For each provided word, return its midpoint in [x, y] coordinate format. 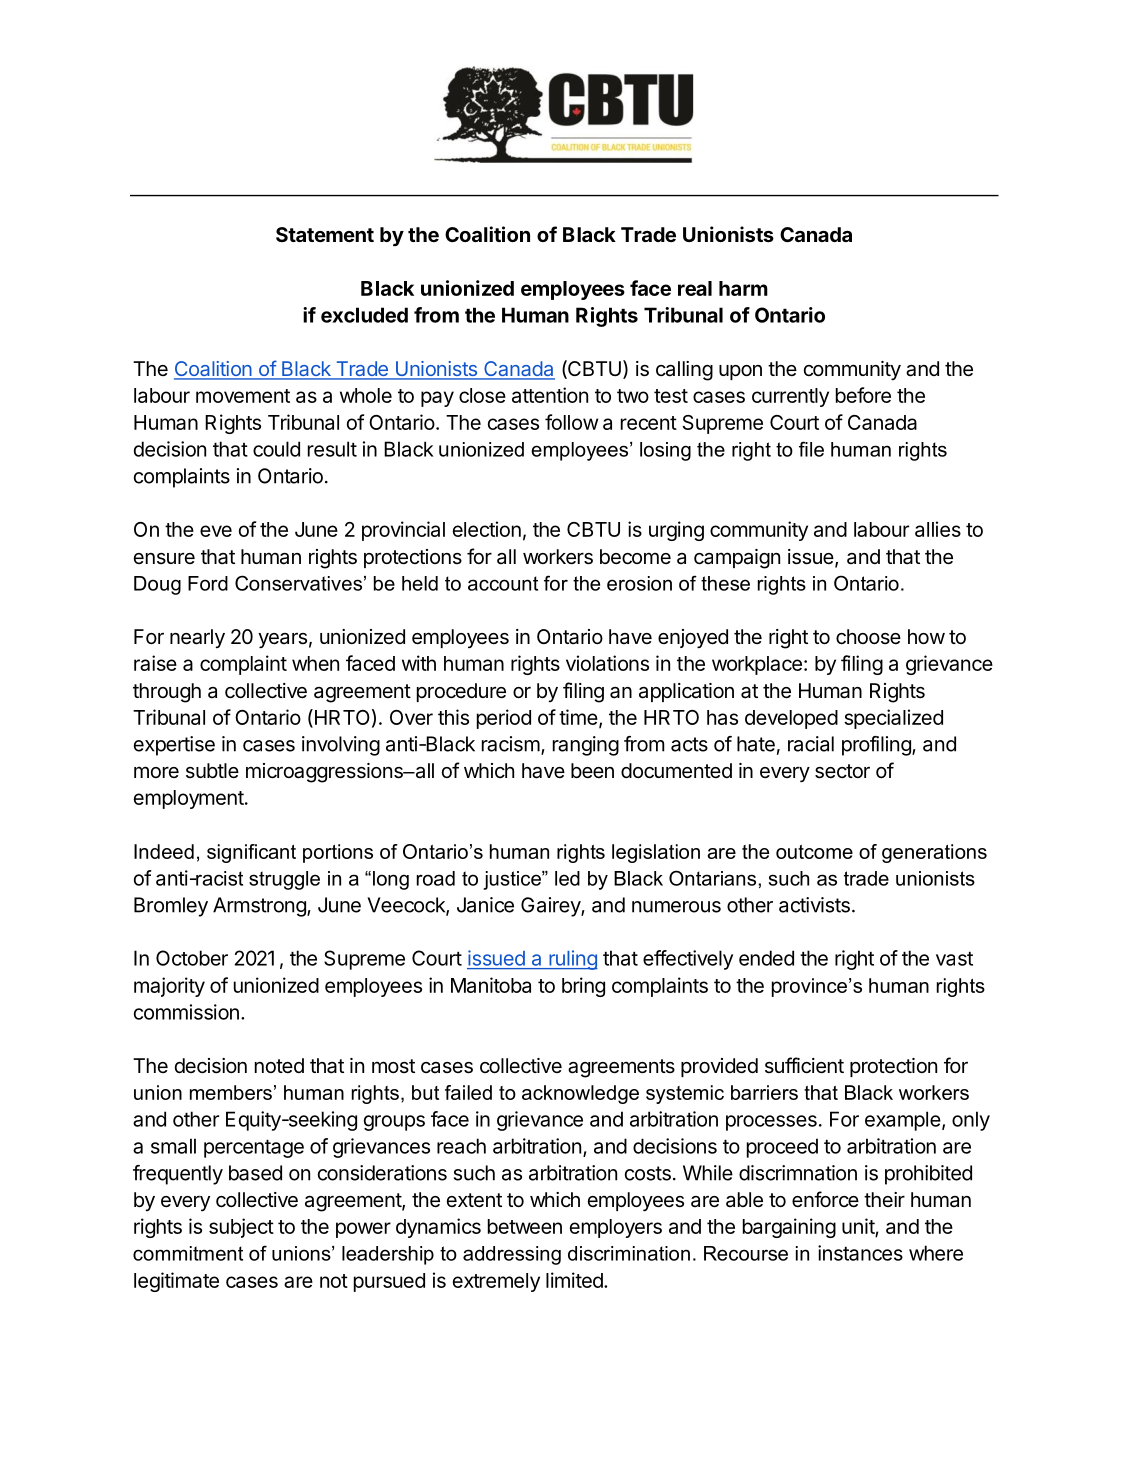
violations [607, 663]
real [695, 288]
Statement [325, 234]
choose [868, 636]
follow [571, 422]
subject [241, 1228]
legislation [656, 853]
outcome [814, 852]
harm [743, 288]
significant [251, 853]
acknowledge [580, 1094]
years [282, 640]
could [276, 449]
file [811, 449]
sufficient [804, 1065]
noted [279, 1065]
